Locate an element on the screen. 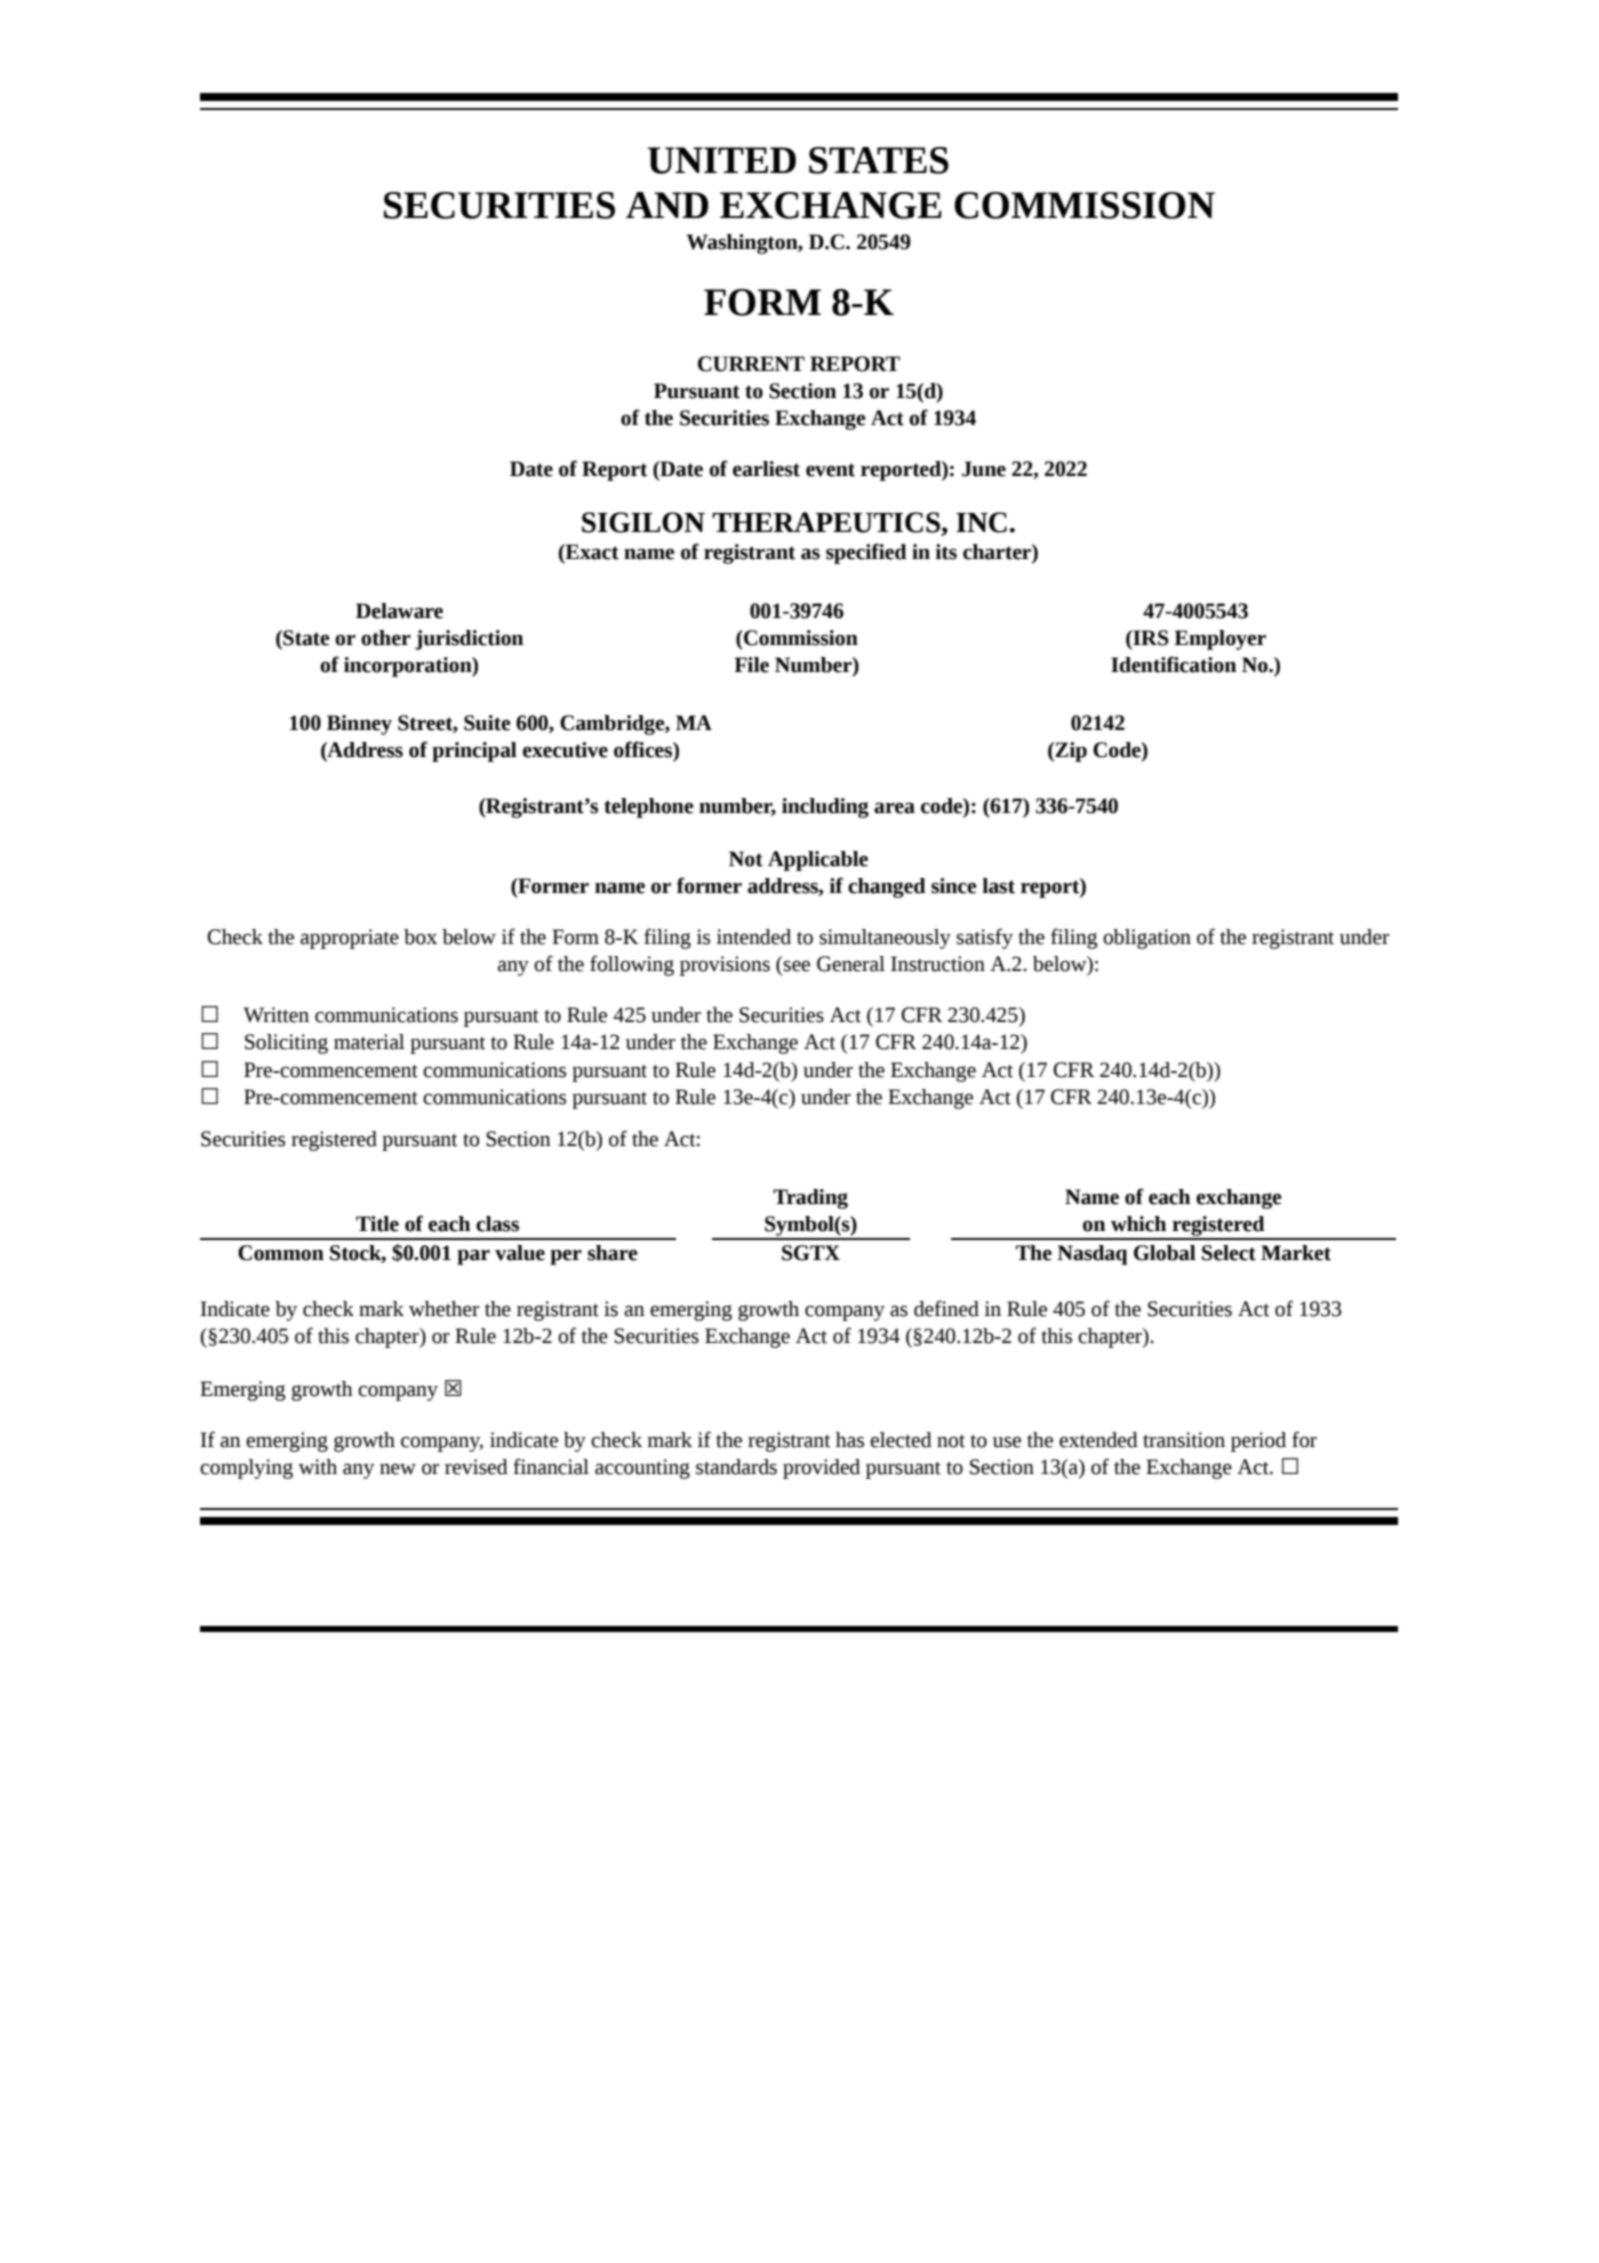 Image resolution: width=1599 pixels, height=2263 pixels. CURRENT is located at coordinates (751, 364).
